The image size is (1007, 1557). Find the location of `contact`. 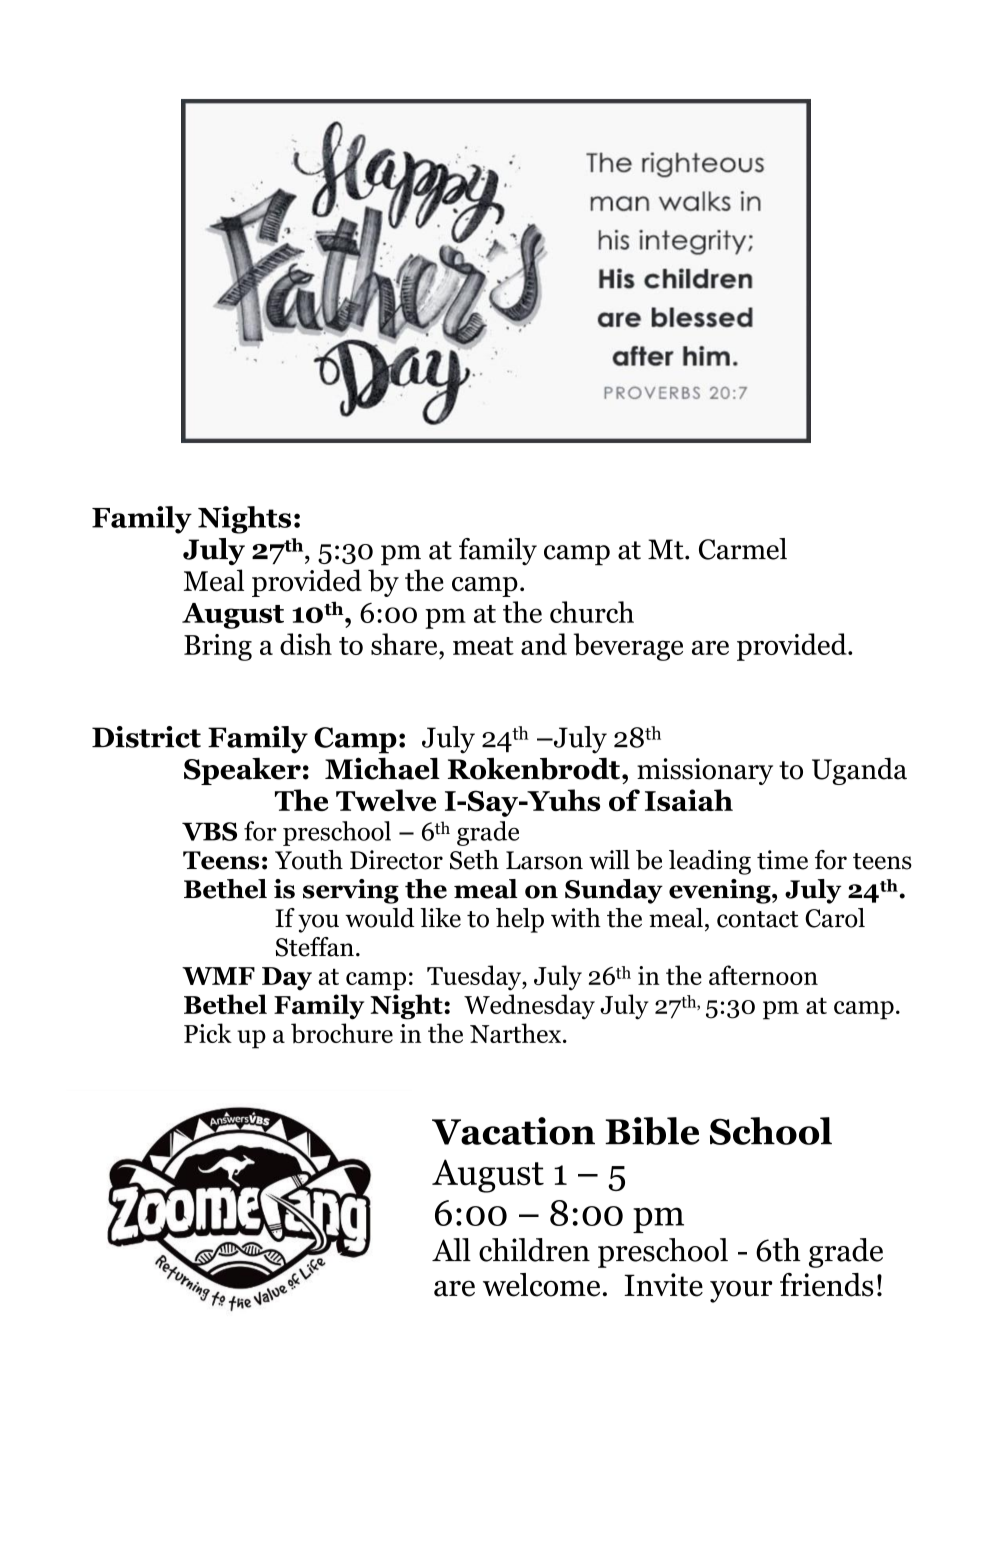

contact is located at coordinates (757, 919).
